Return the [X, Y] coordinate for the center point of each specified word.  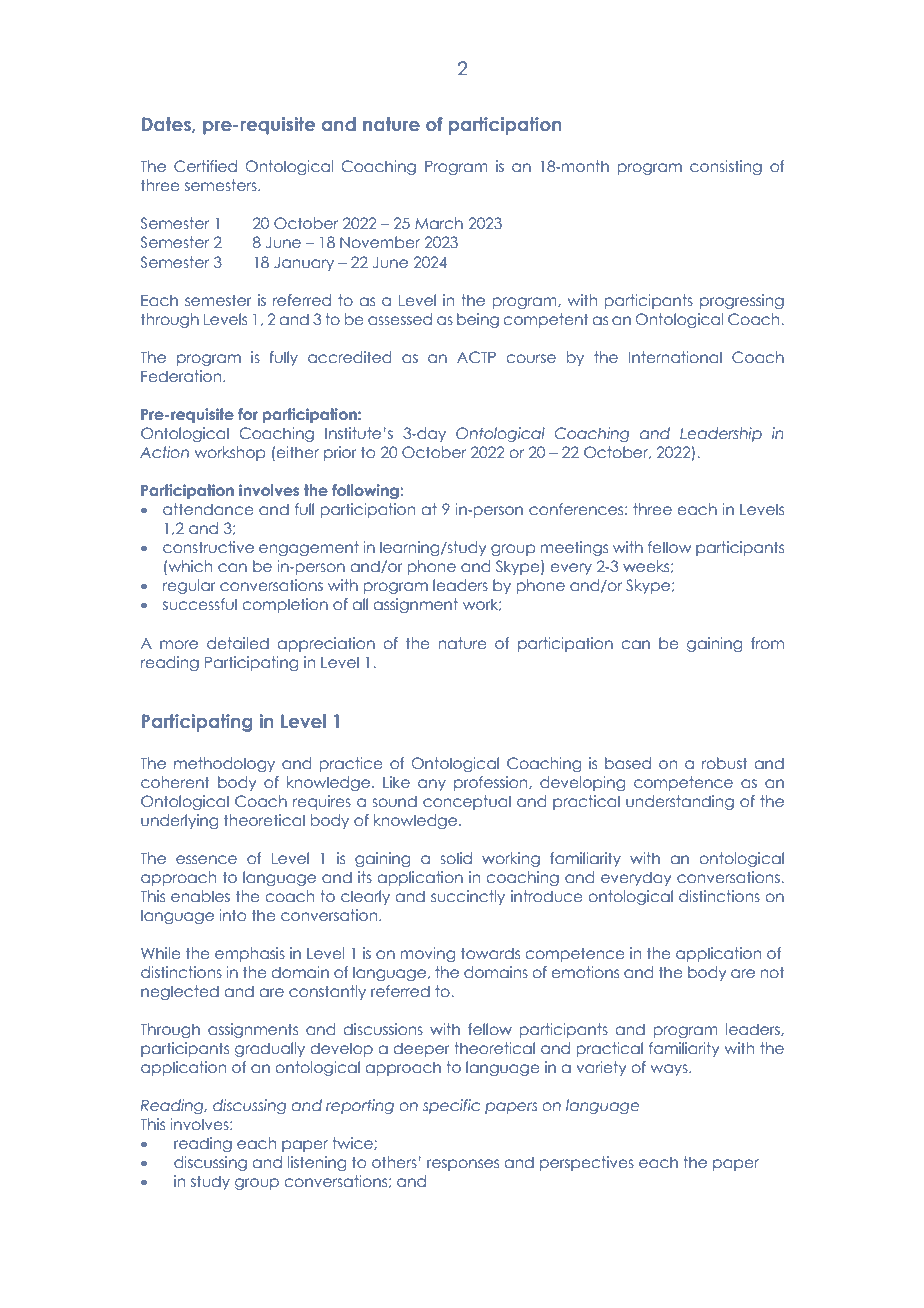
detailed [238, 643]
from [767, 643]
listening [317, 1163]
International [675, 357]
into [233, 915]
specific [451, 1106]
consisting [726, 167]
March [439, 223]
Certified [205, 166]
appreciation [326, 644]
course [531, 358]
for [248, 414]
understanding [680, 802]
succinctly [468, 897]
